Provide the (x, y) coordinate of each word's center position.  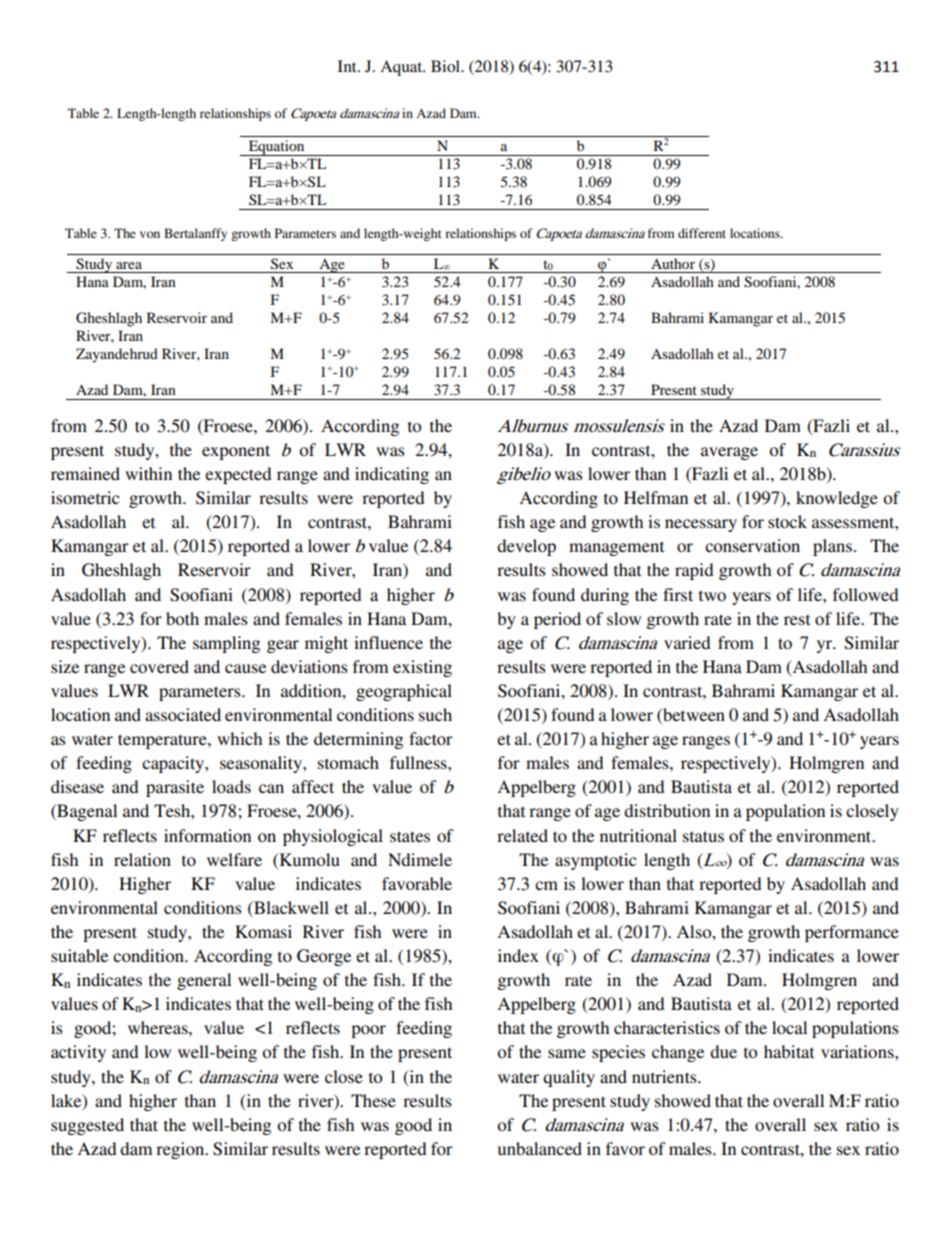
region (181, 1150)
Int (348, 66)
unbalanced (540, 1148)
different (702, 233)
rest (797, 619)
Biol (446, 66)
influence (388, 642)
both (182, 618)
